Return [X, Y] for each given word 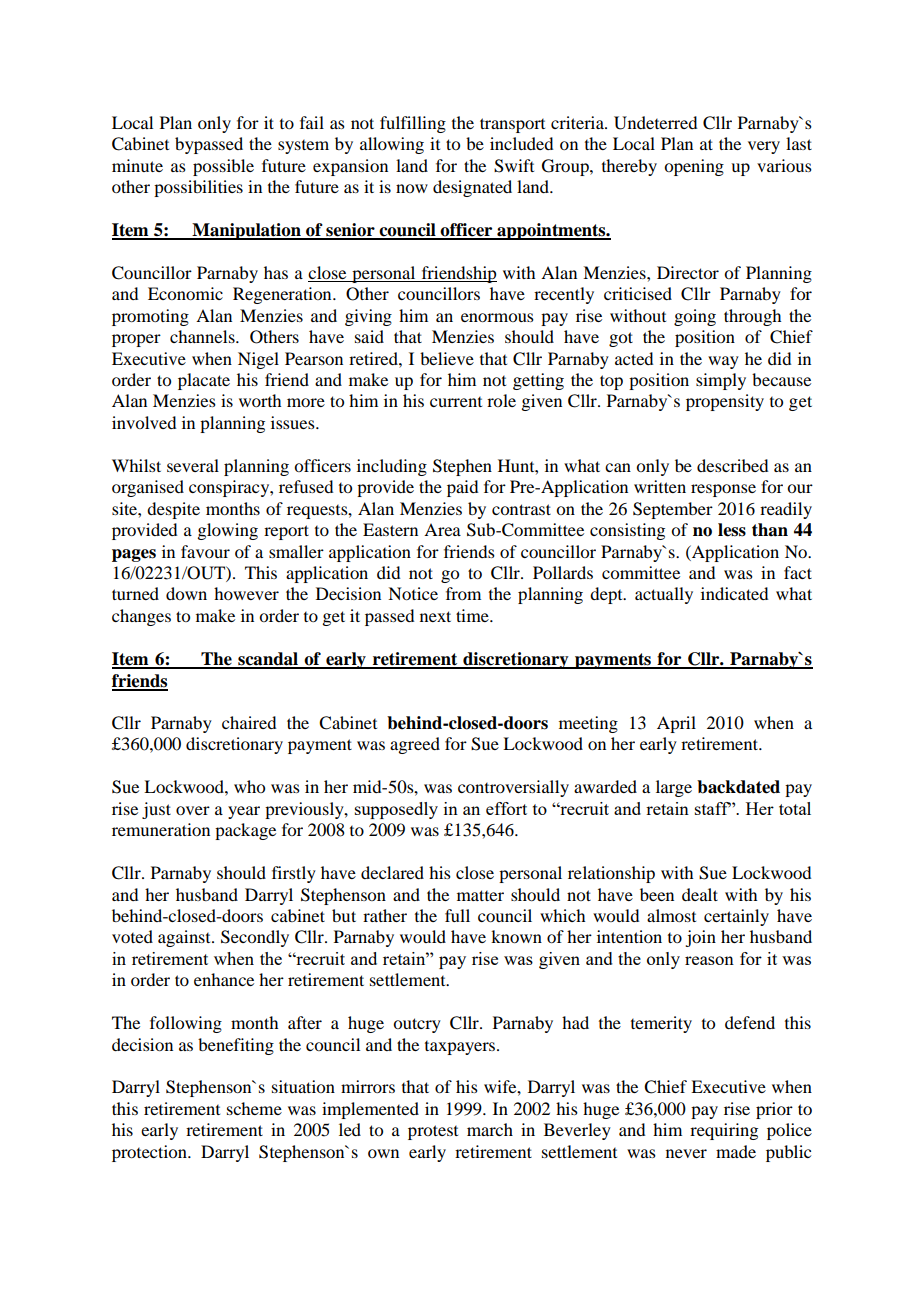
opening [694, 167]
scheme [254, 1108]
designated [472, 188]
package [245, 831]
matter [480, 895]
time [473, 615]
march [490, 1129]
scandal [268, 660]
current [456, 402]
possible [223, 167]
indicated [734, 593]
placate [204, 381]
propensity [725, 402]
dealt [700, 894]
